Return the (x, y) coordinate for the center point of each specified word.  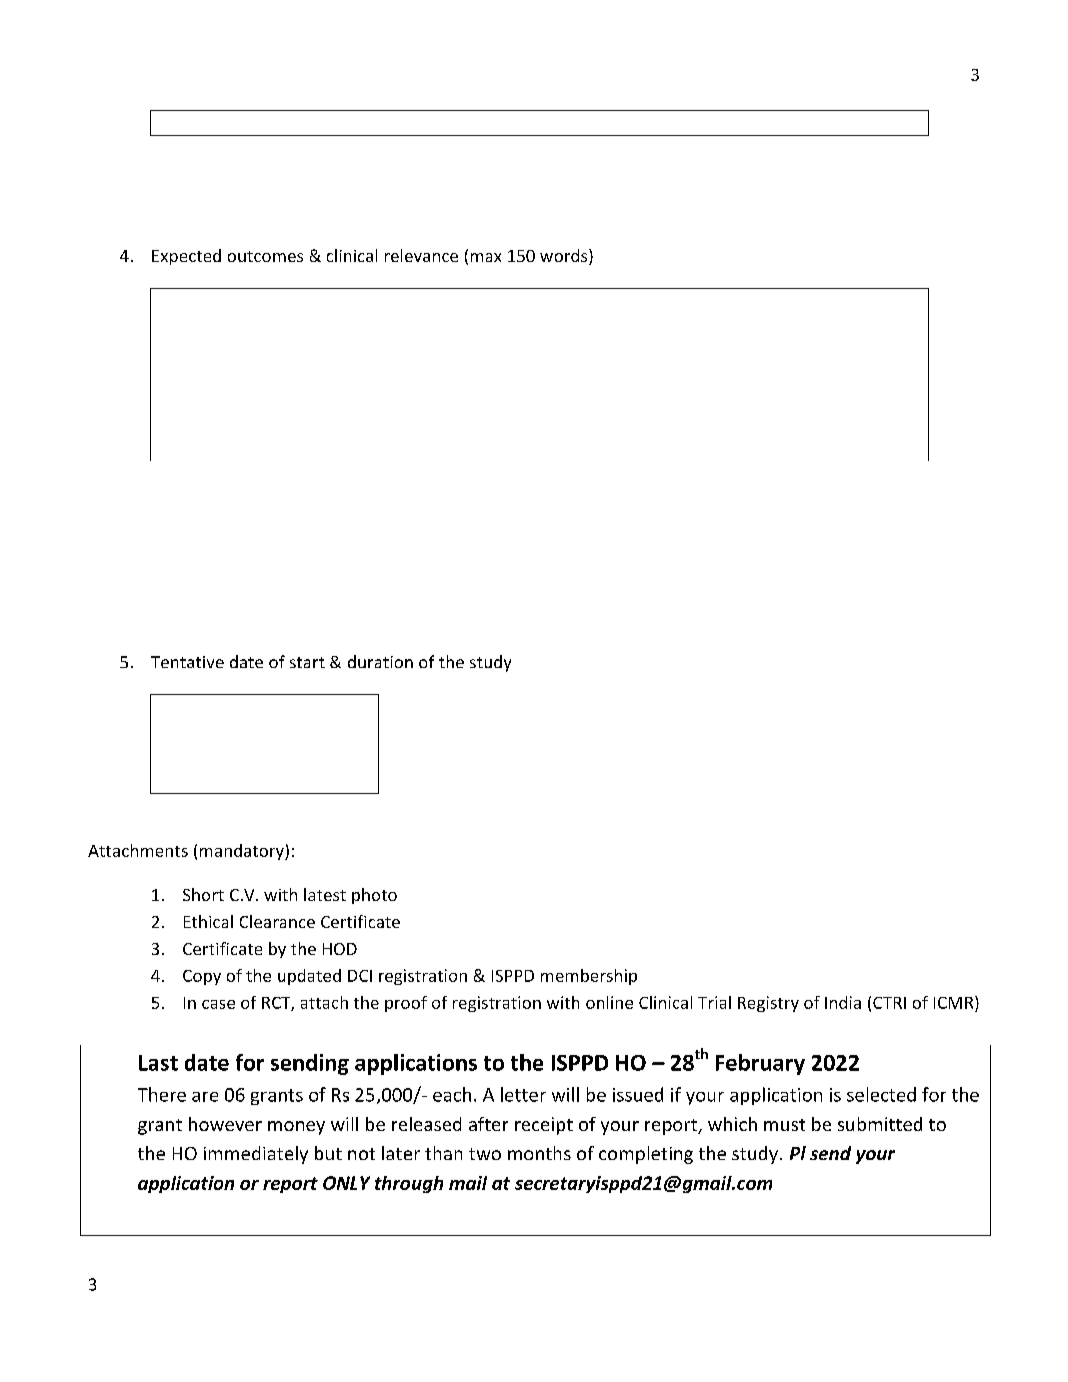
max (486, 257)
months (539, 1153)
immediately (256, 1155)
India (843, 1002)
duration (380, 661)
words (565, 257)
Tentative (187, 662)
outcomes (265, 256)
